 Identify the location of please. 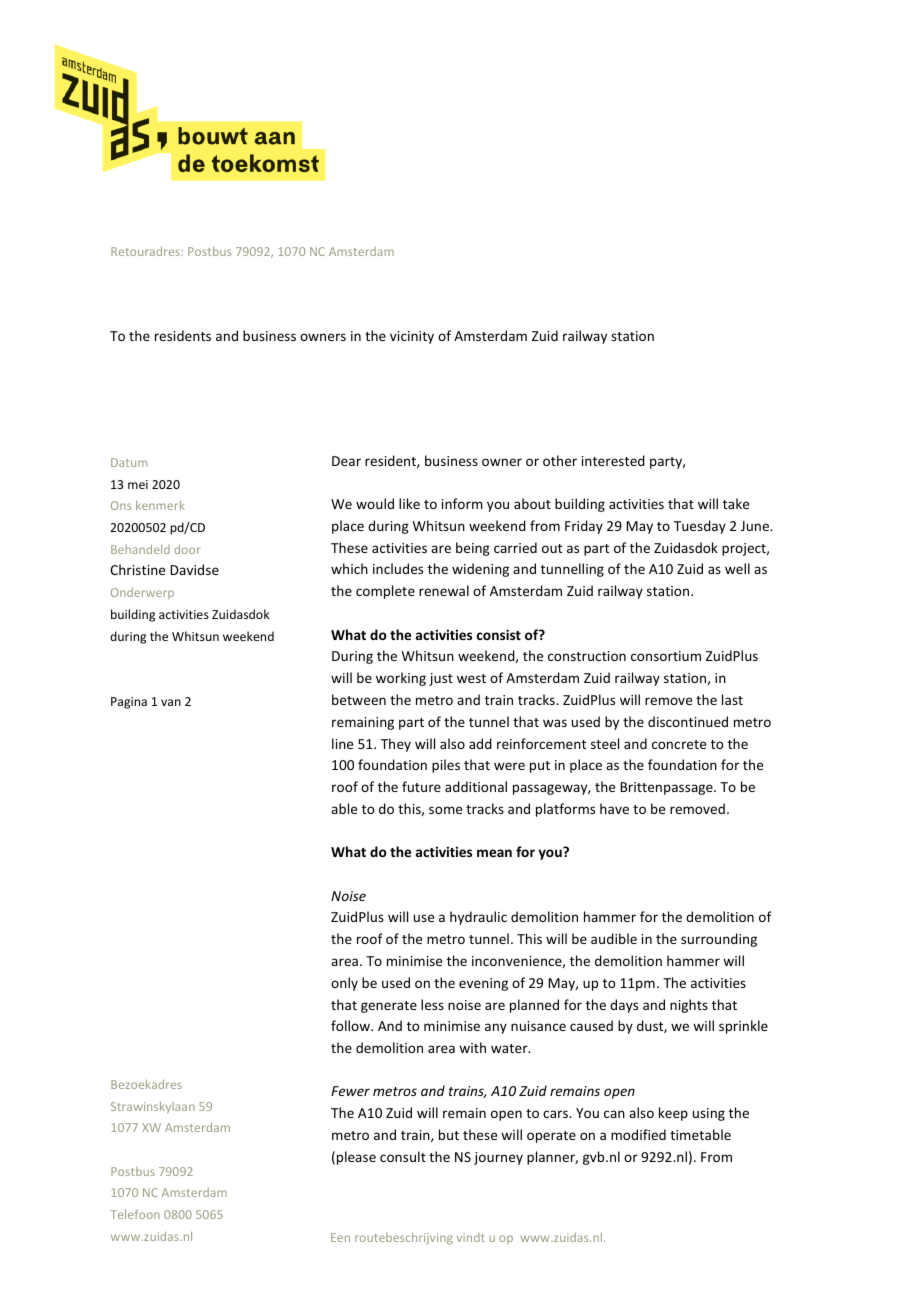
(356, 1158).
